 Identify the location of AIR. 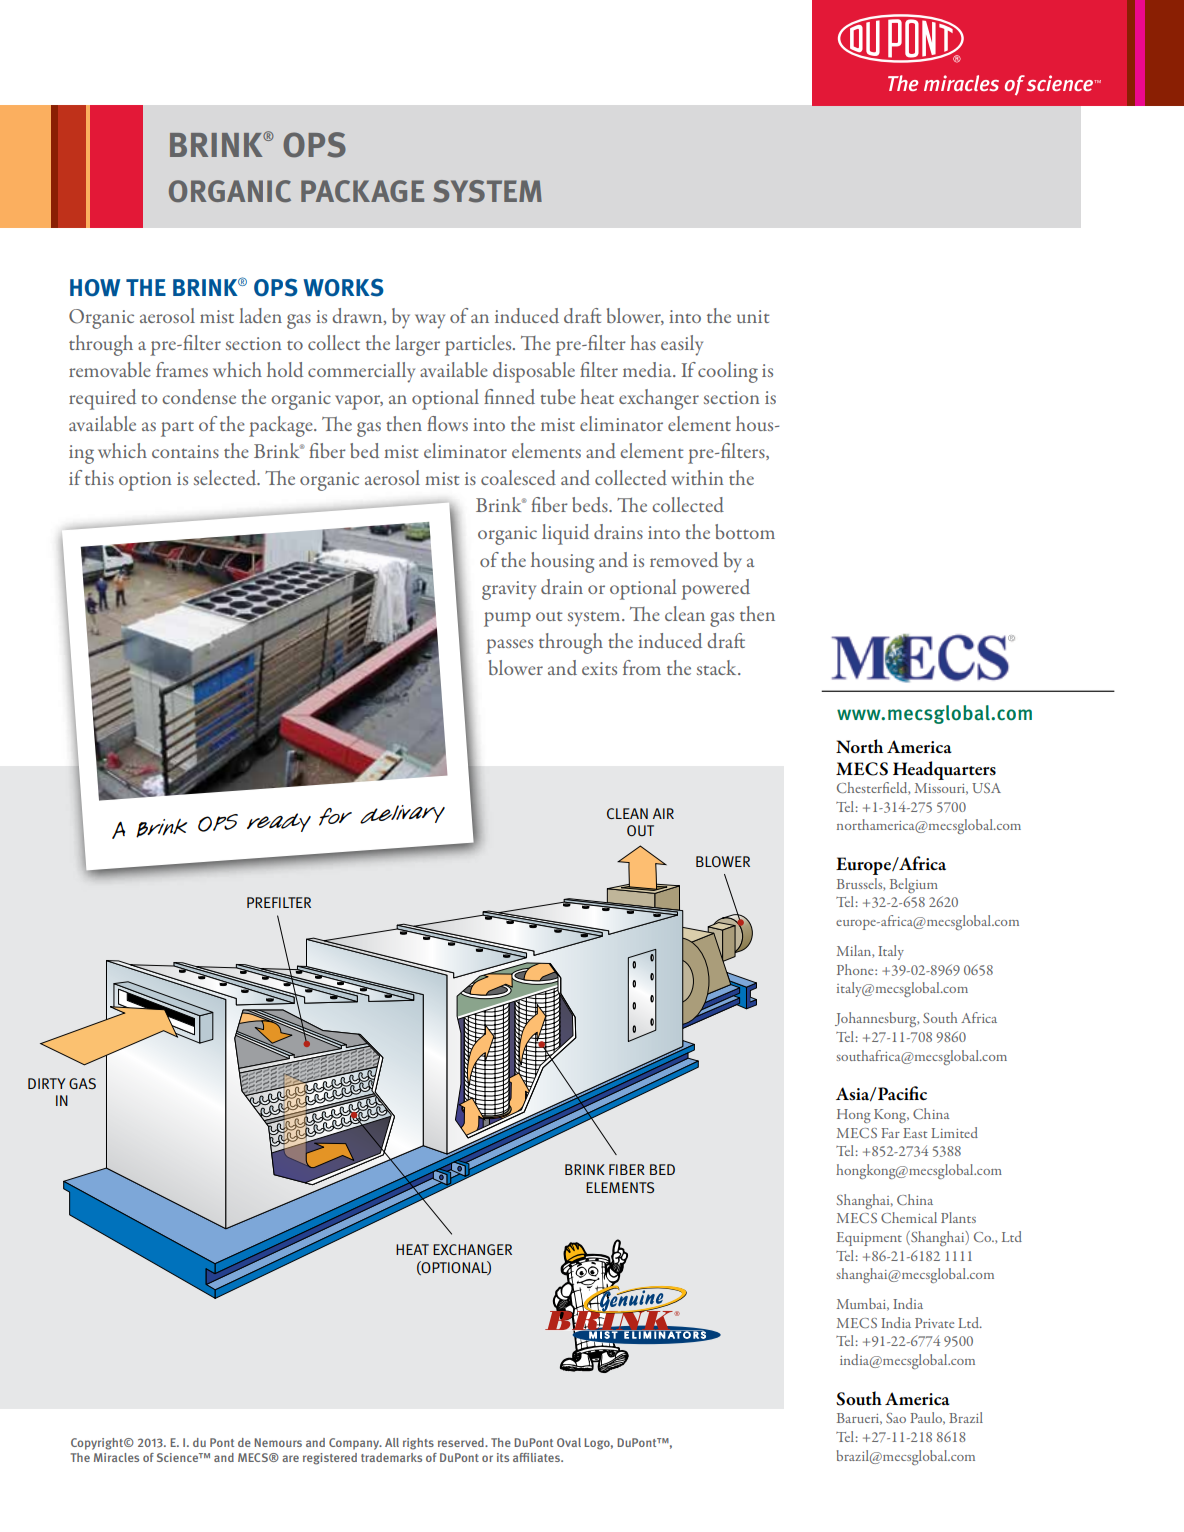
(663, 813).
